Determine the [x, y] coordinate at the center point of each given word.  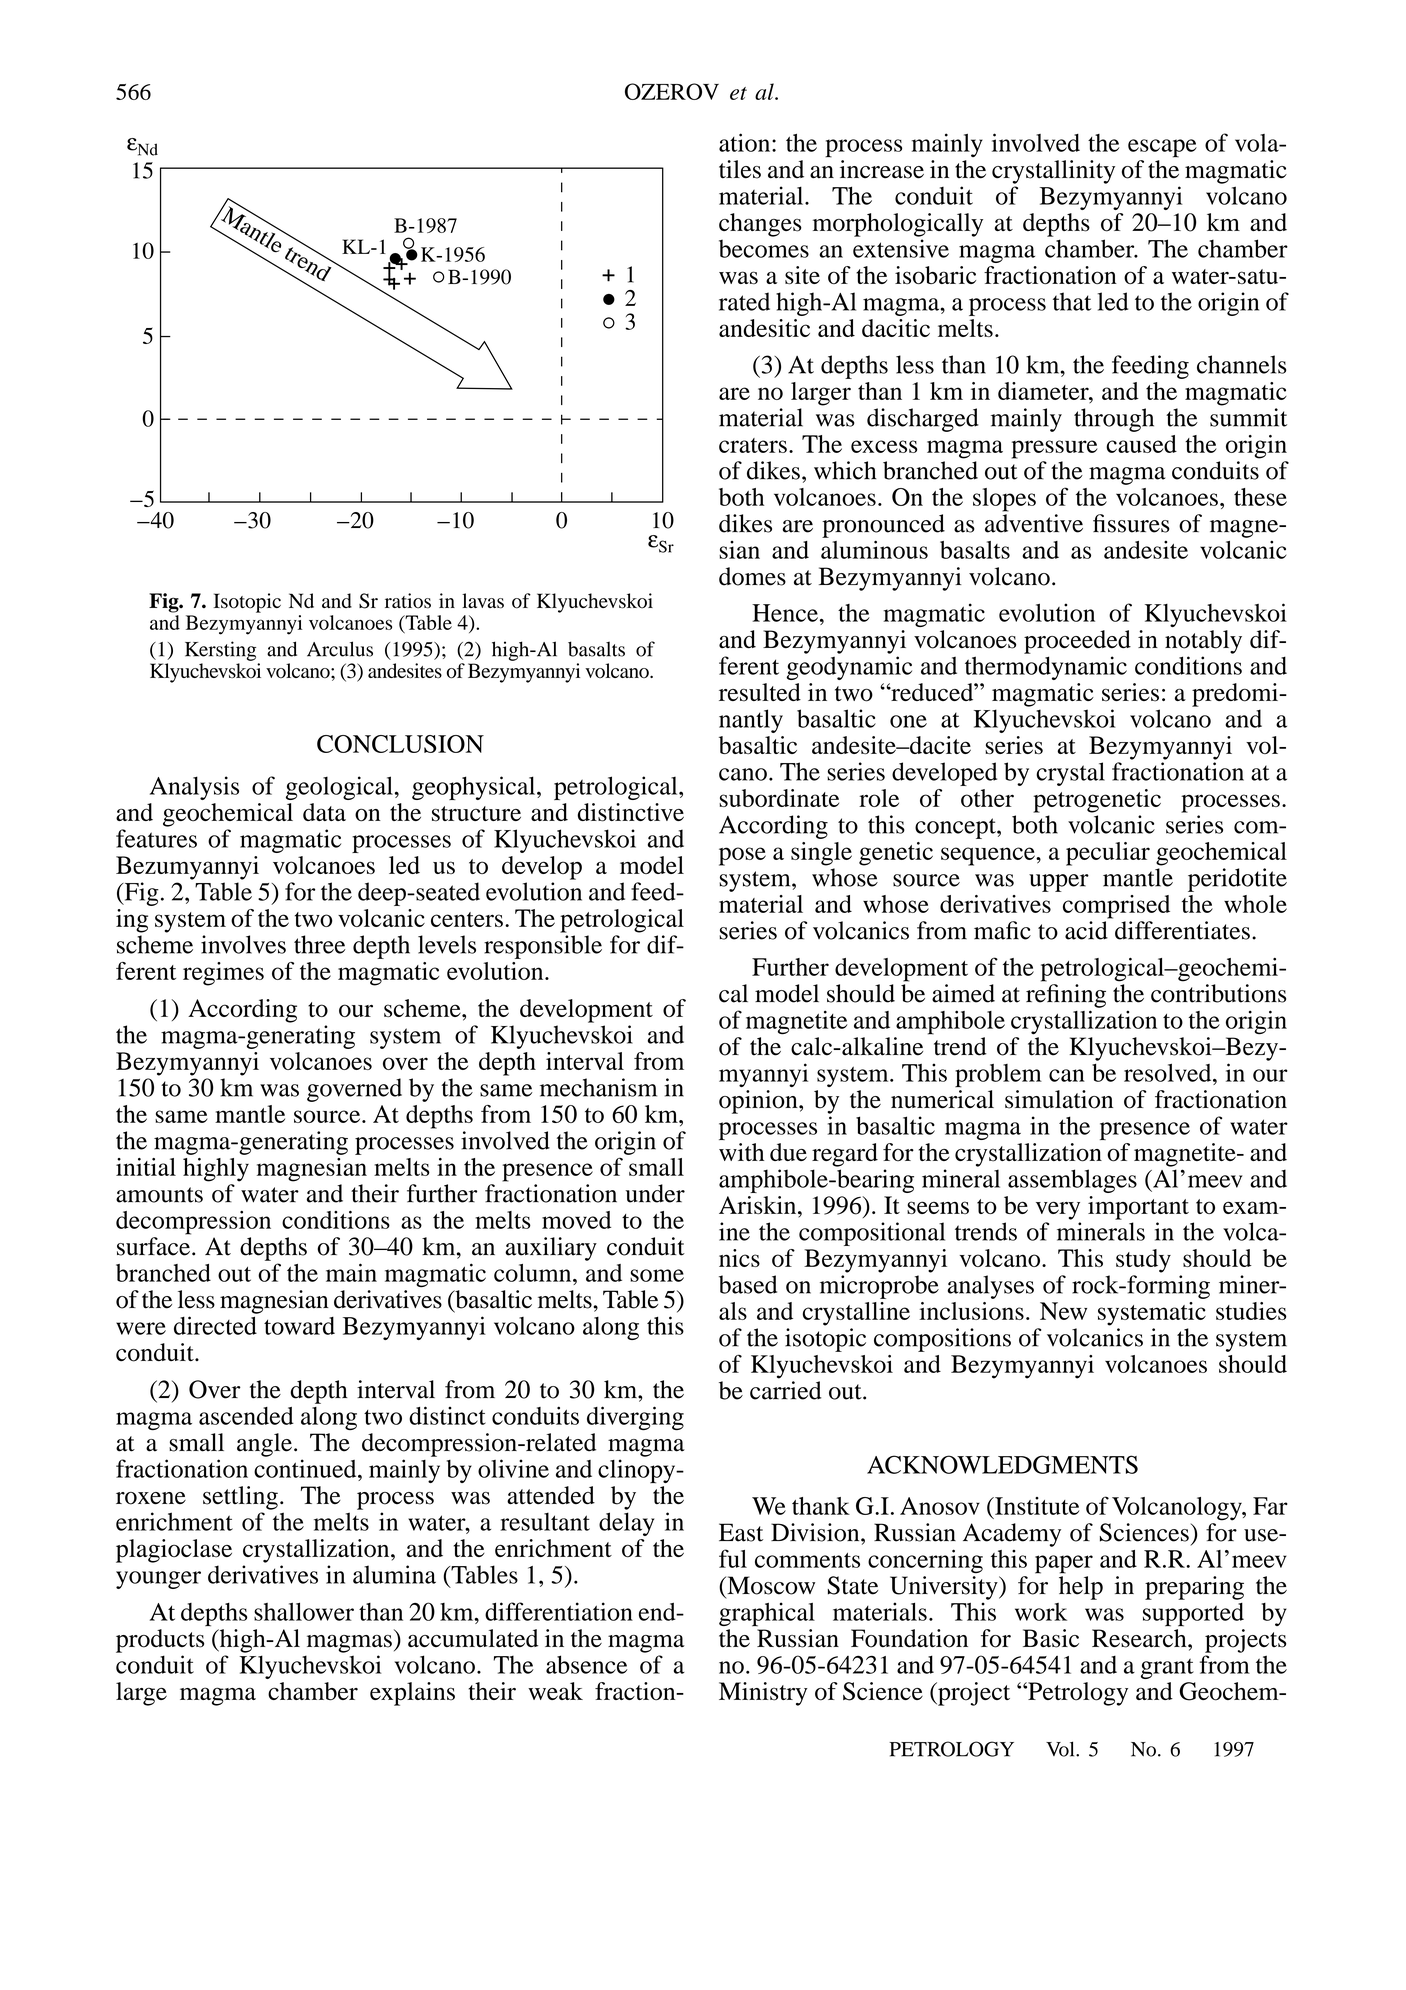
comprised [1116, 907]
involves [243, 944]
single [821, 854]
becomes [764, 248]
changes [760, 225]
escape [1162, 148]
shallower [304, 1611]
